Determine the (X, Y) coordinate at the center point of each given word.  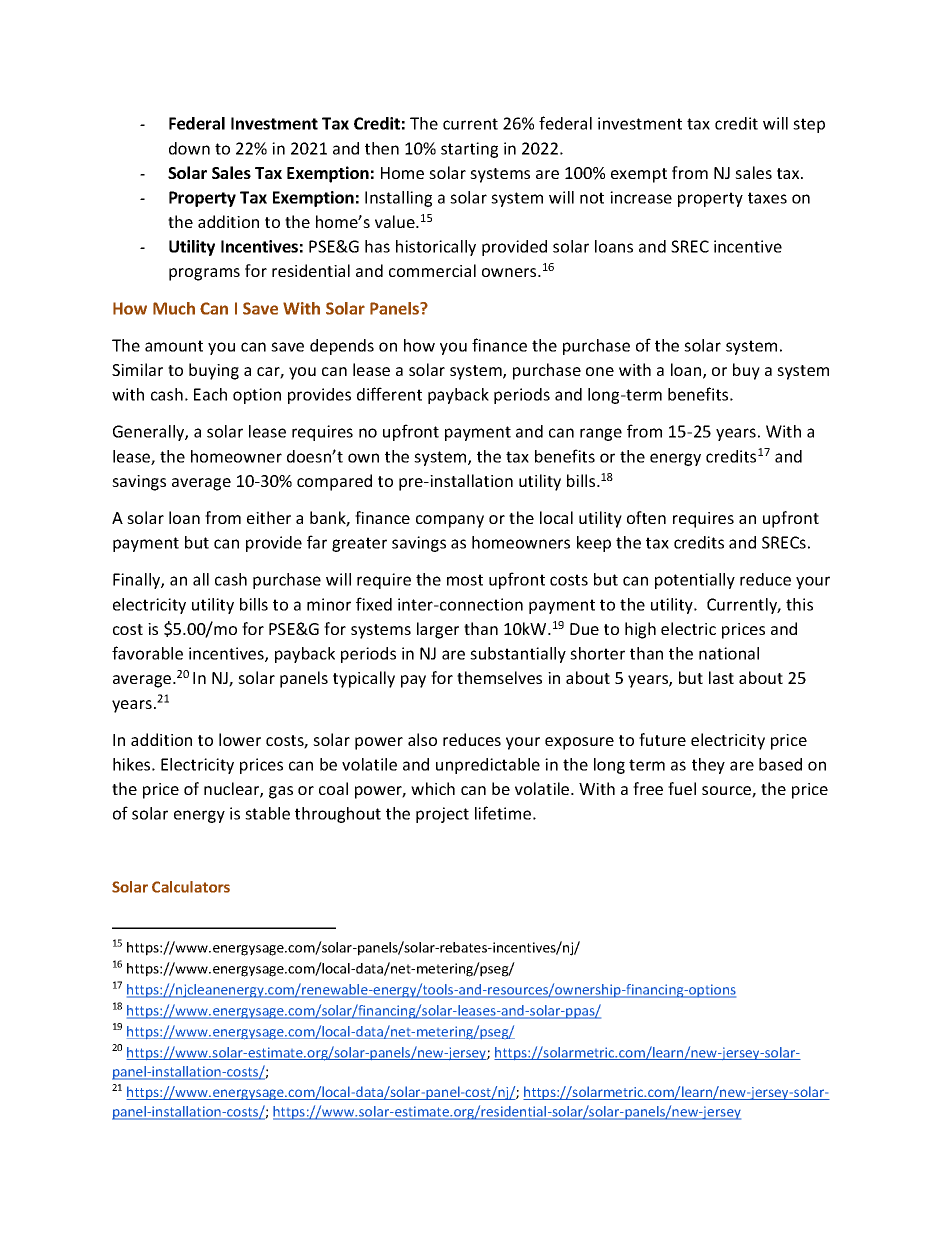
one (600, 371)
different (389, 394)
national (729, 653)
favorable (147, 653)
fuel (682, 788)
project (442, 815)
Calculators (191, 887)
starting (469, 150)
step (809, 125)
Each (210, 394)
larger (438, 630)
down (189, 148)
